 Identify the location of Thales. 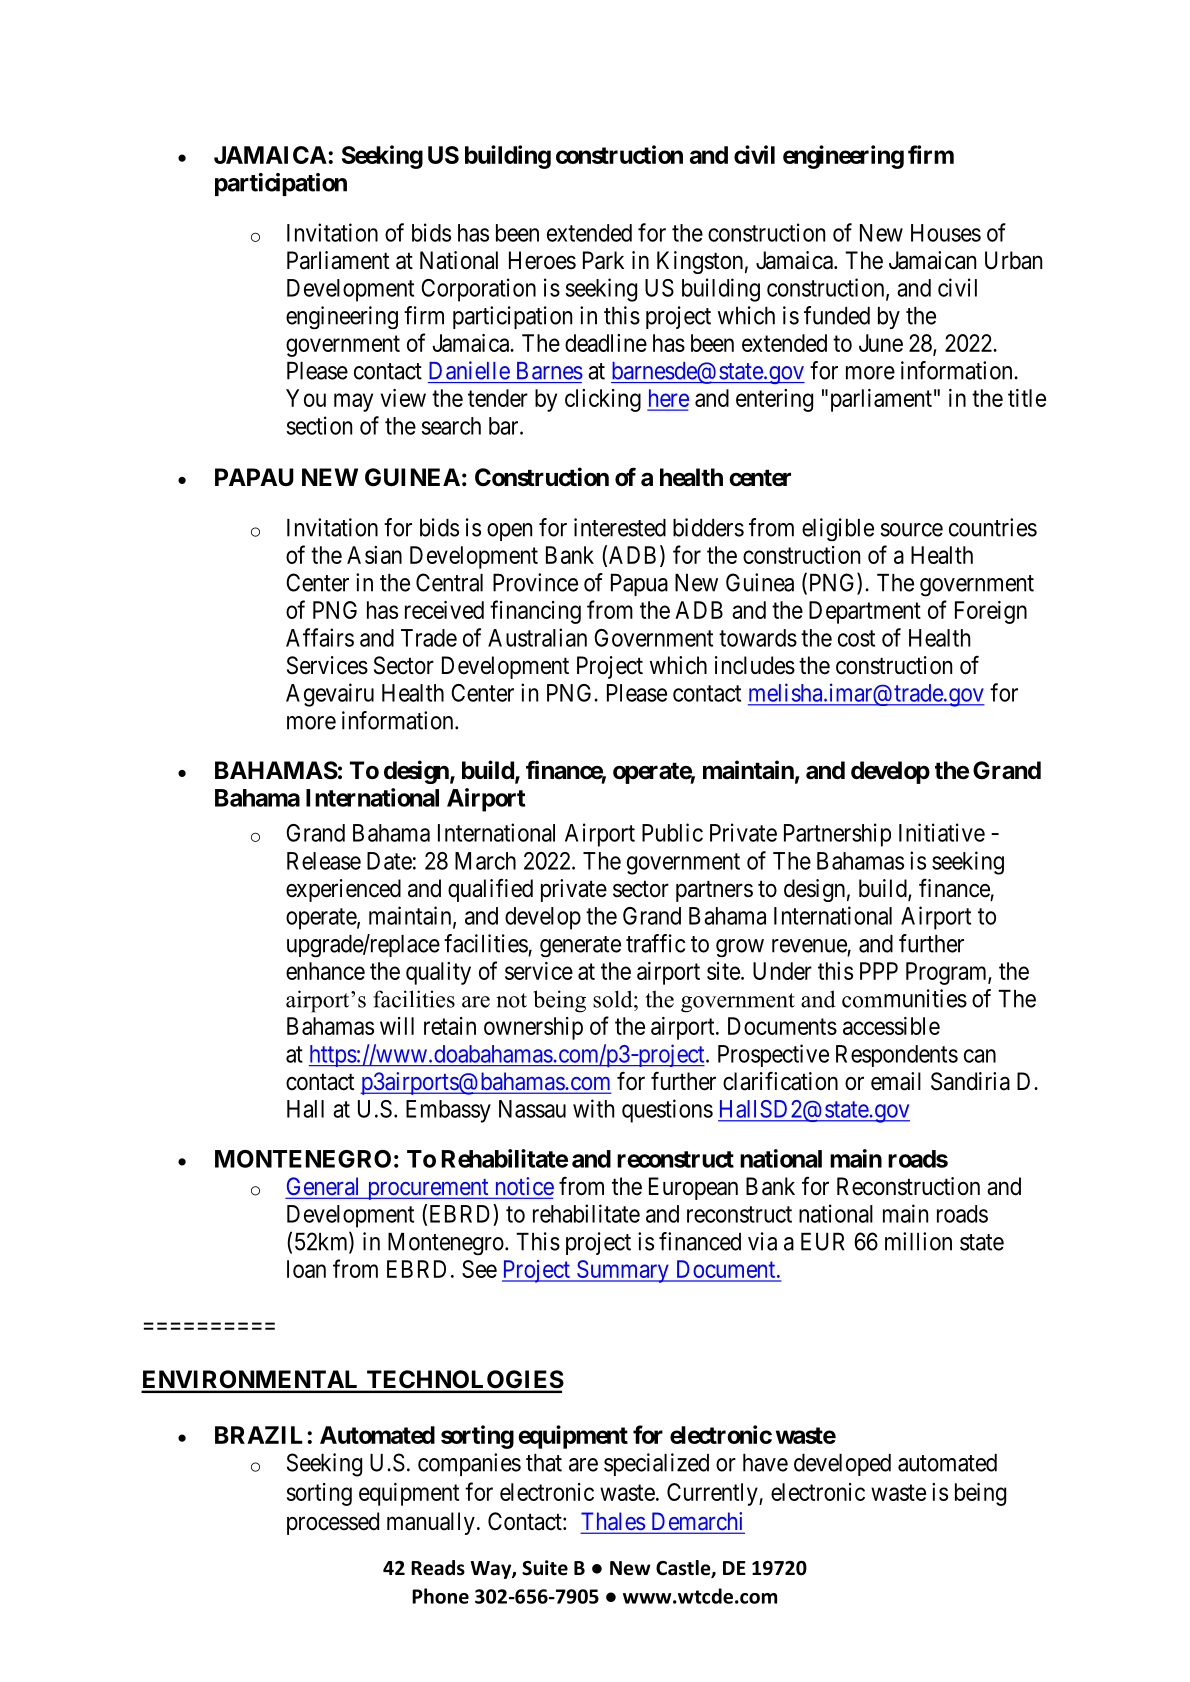
(613, 1522).
